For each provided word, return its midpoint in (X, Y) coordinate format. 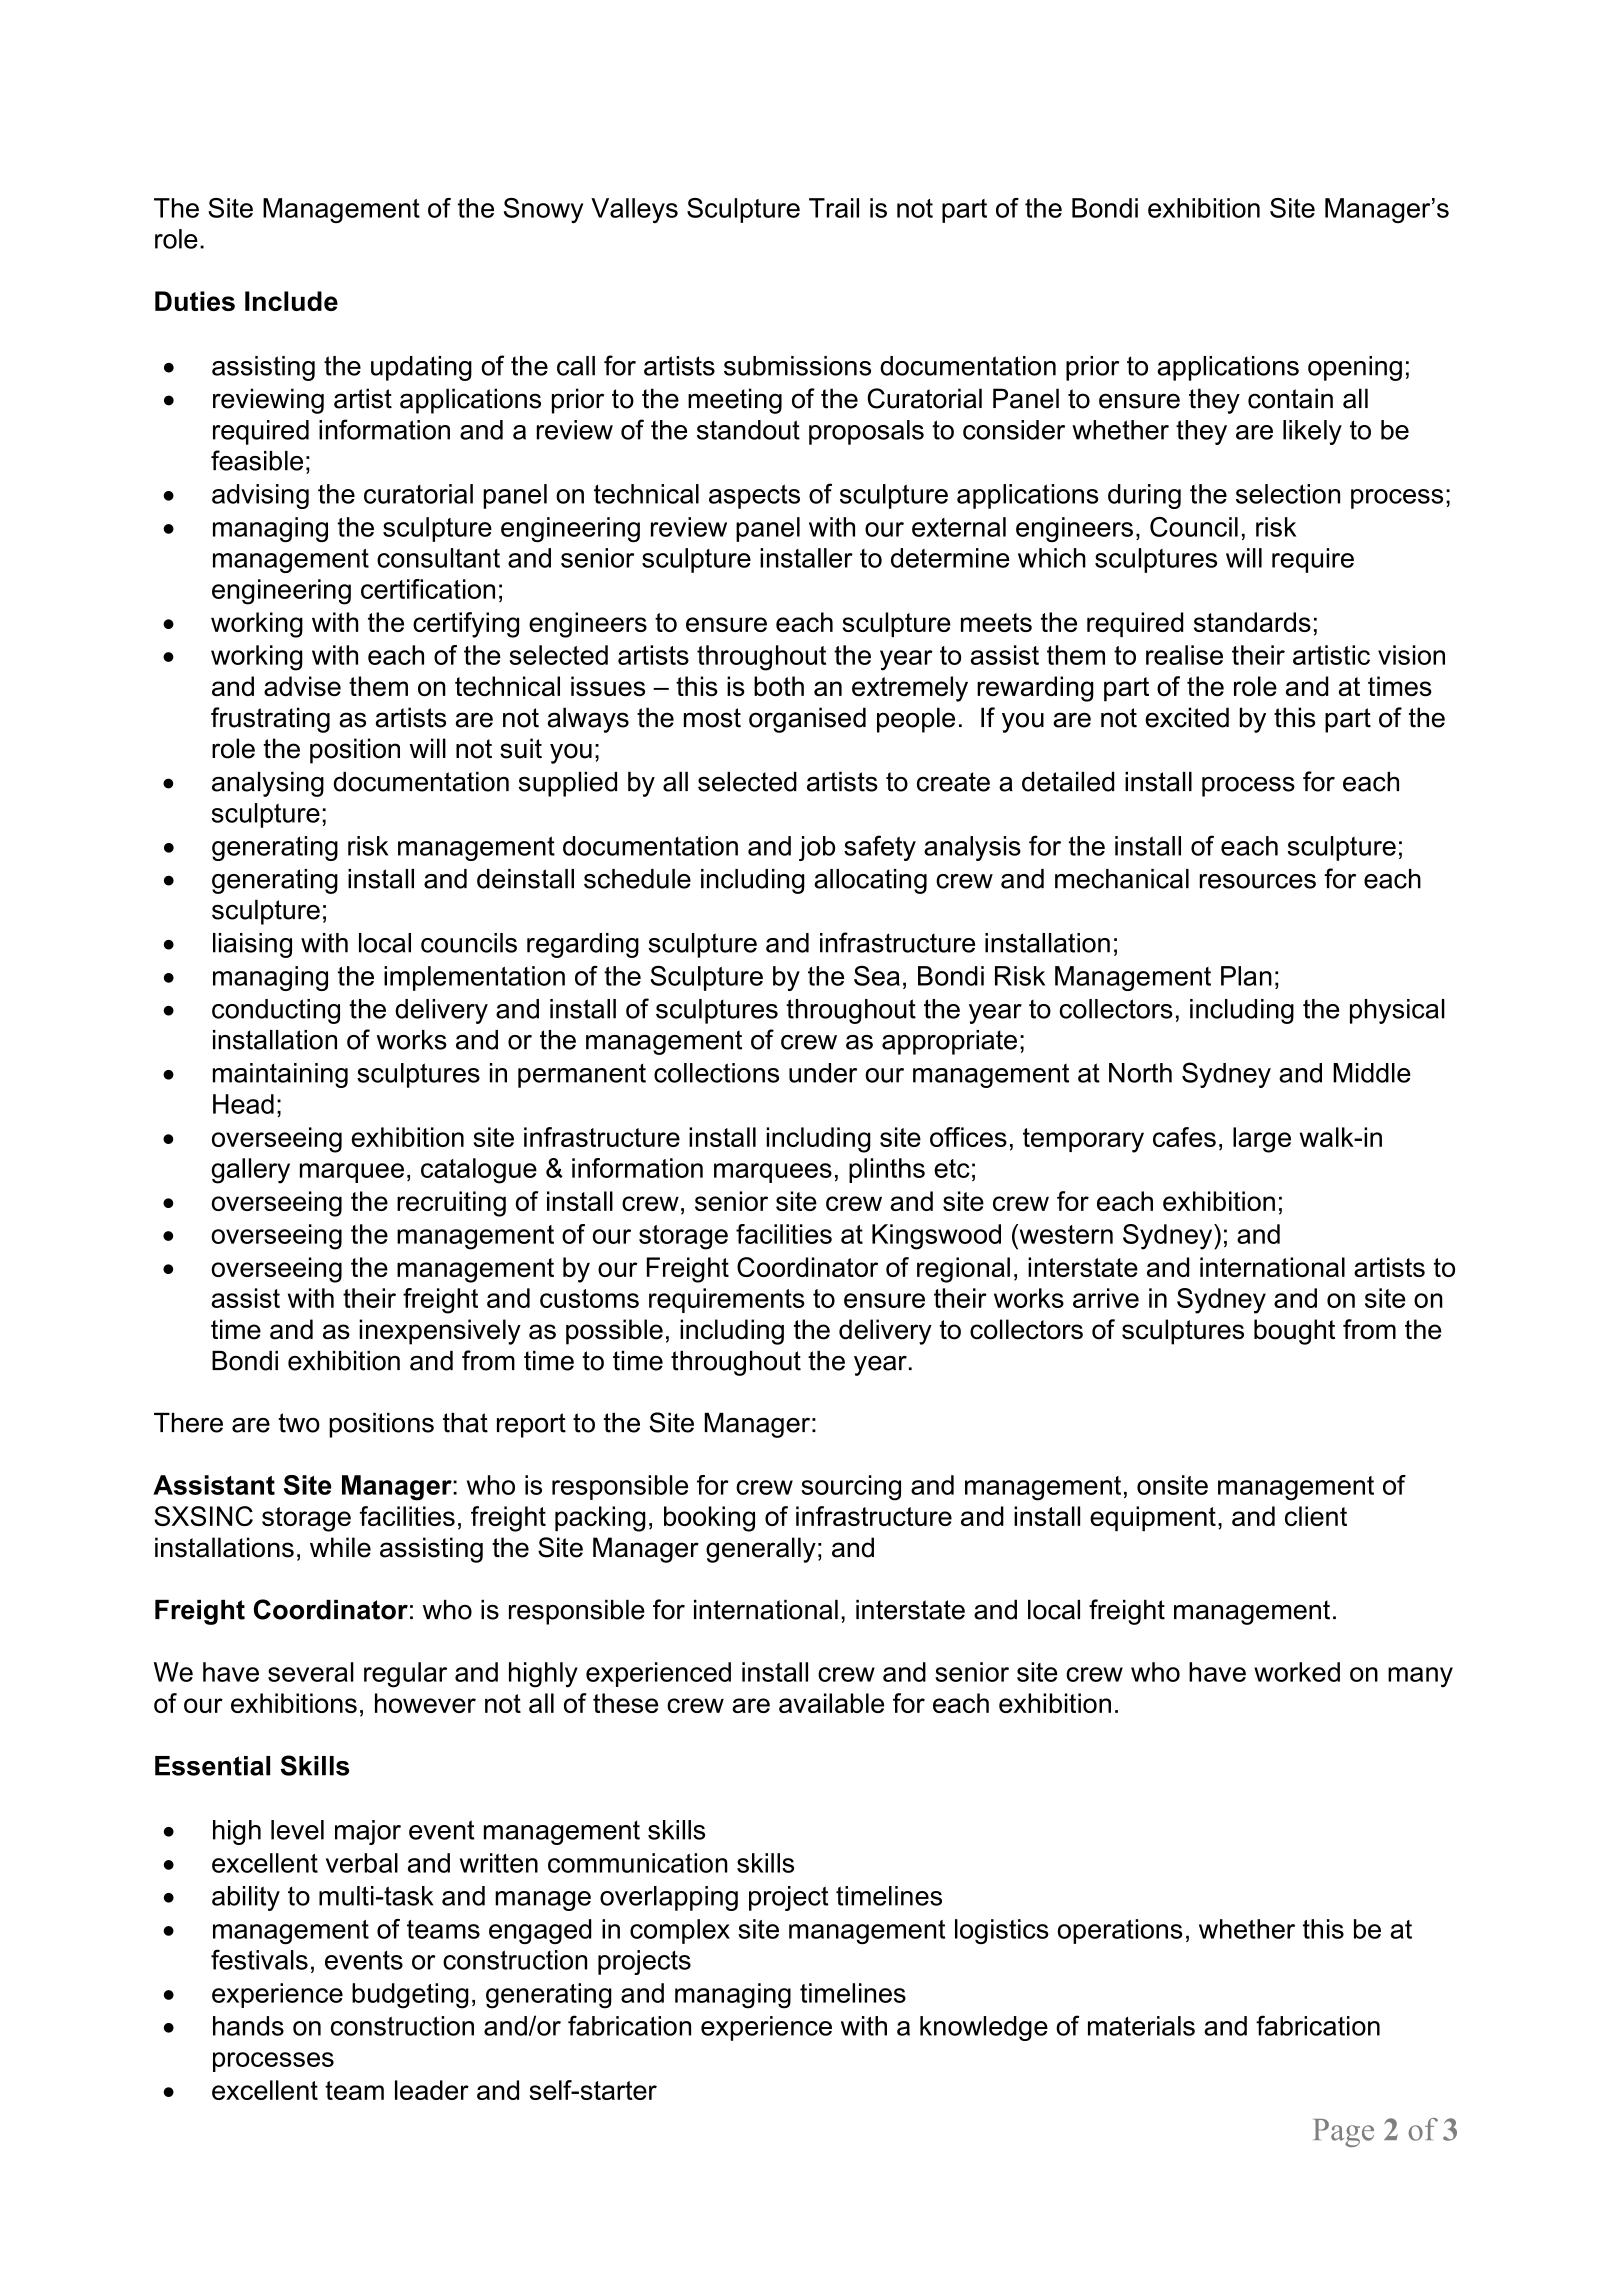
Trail (834, 208)
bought (1294, 1332)
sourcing (851, 1488)
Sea (877, 975)
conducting (276, 1011)
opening (1355, 368)
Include (291, 301)
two (299, 1423)
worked (1297, 1672)
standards (1252, 622)
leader (432, 2090)
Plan (1246, 976)
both (779, 686)
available (831, 1703)
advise (302, 686)
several (311, 1672)
